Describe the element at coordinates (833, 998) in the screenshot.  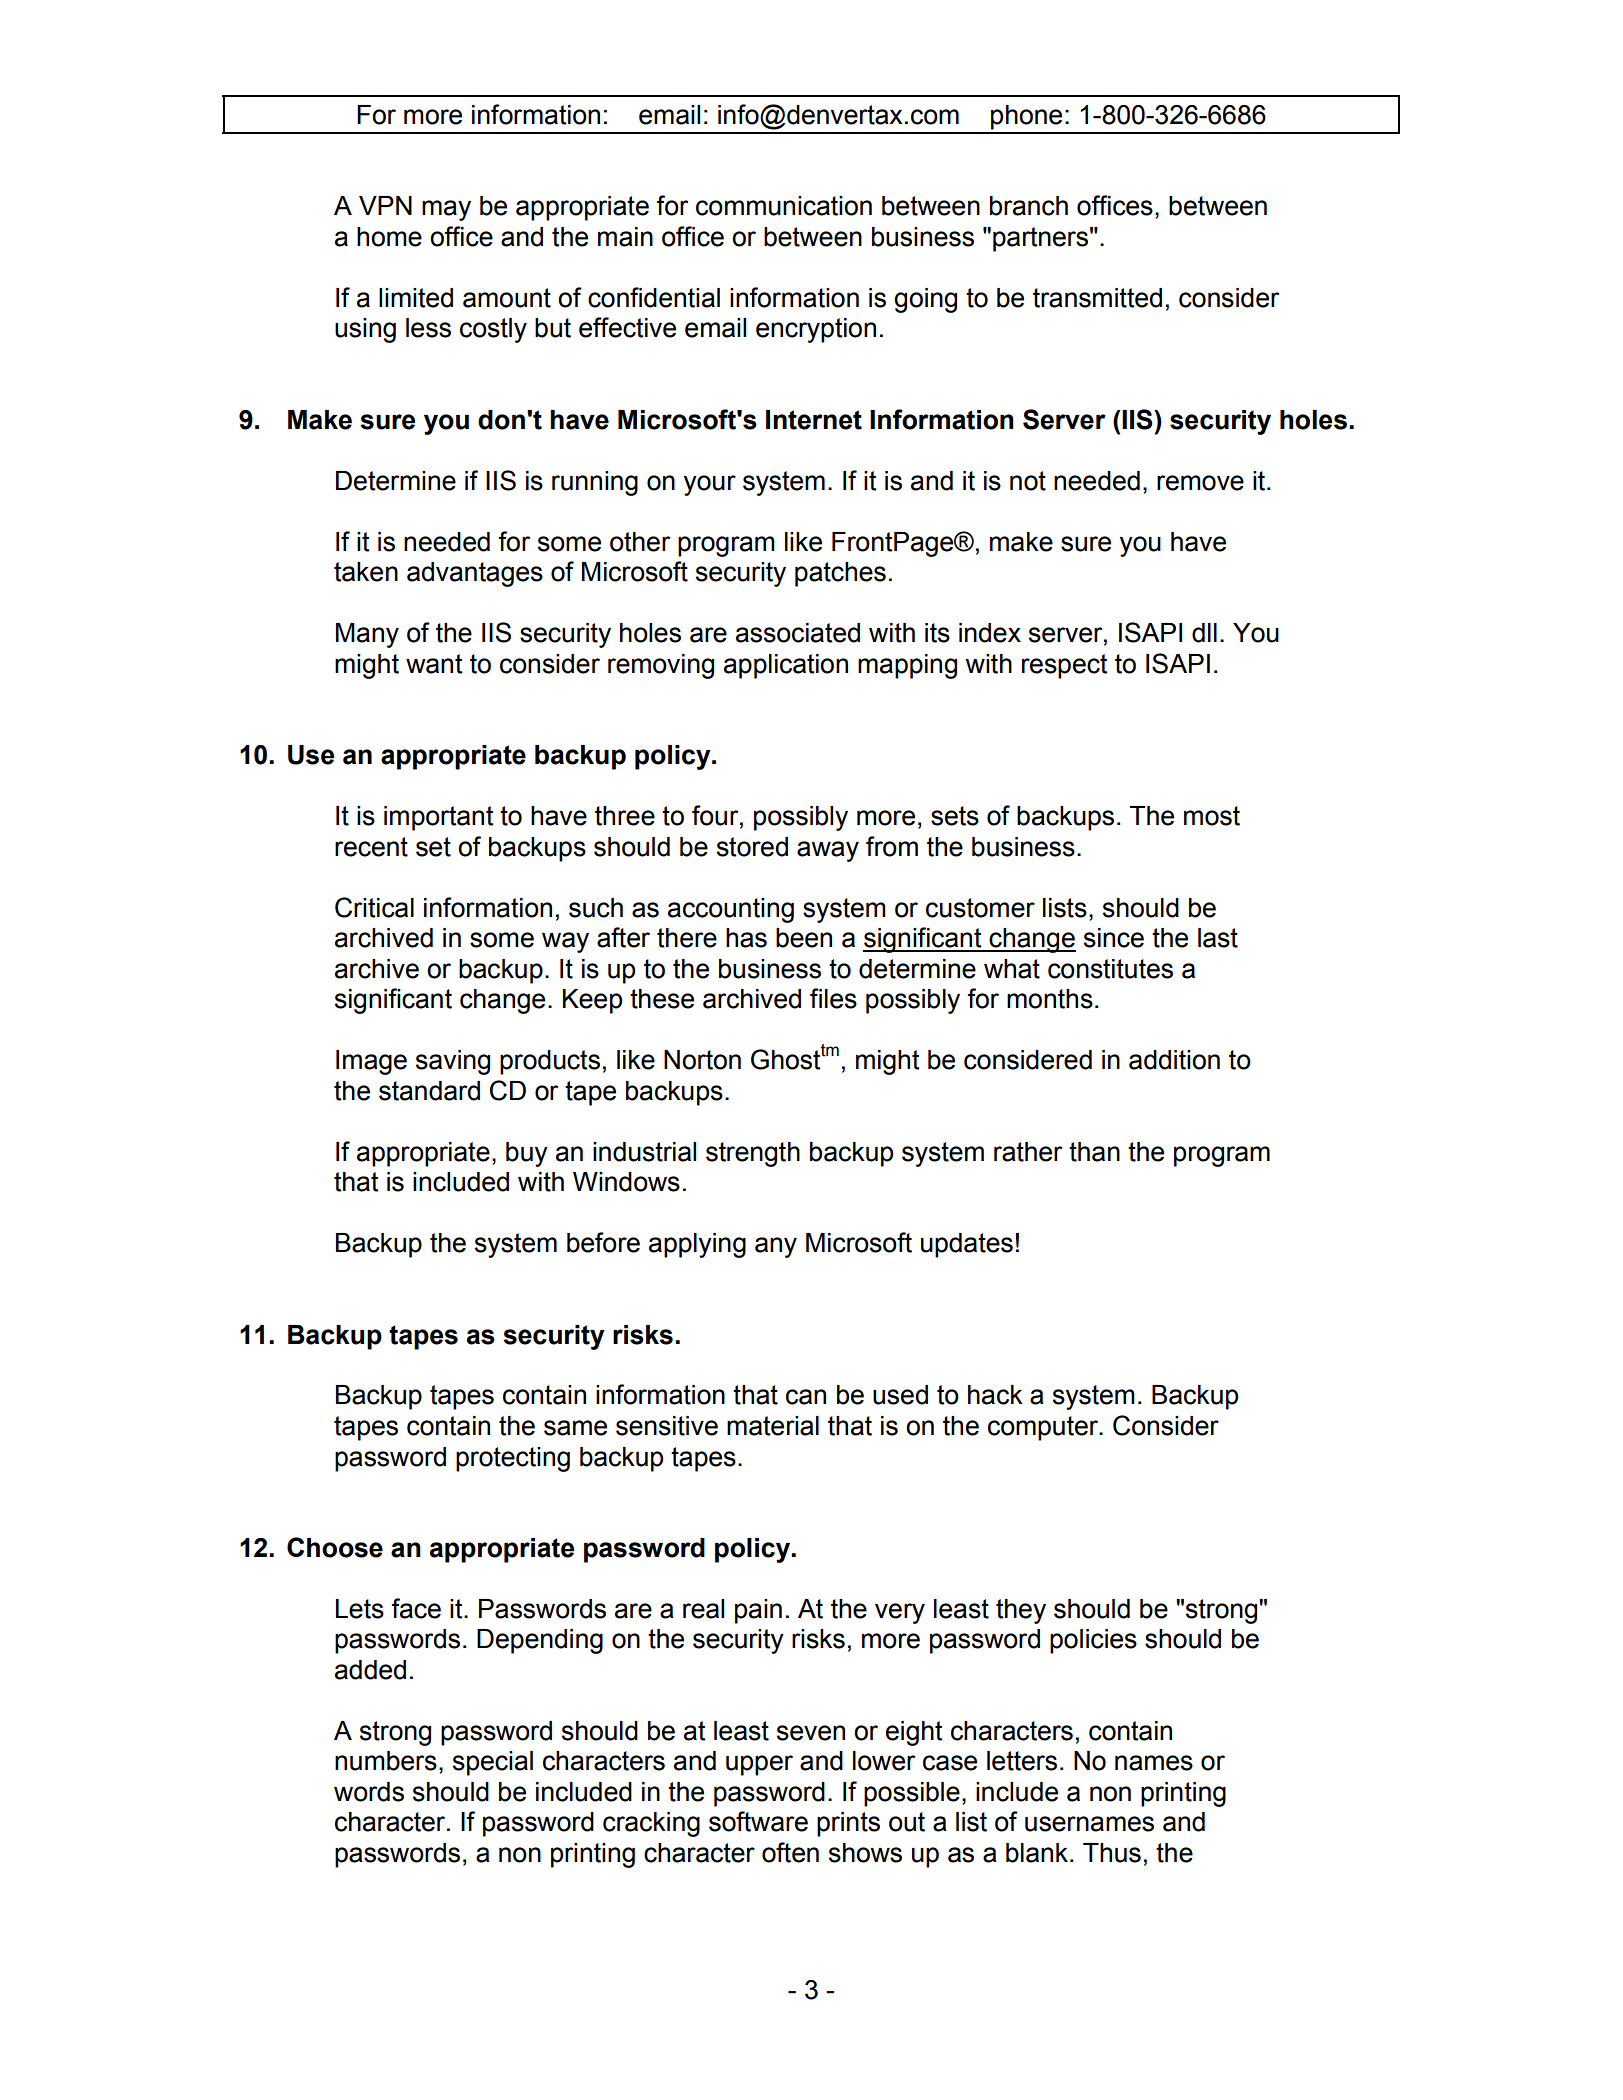
I see `files` at that location.
